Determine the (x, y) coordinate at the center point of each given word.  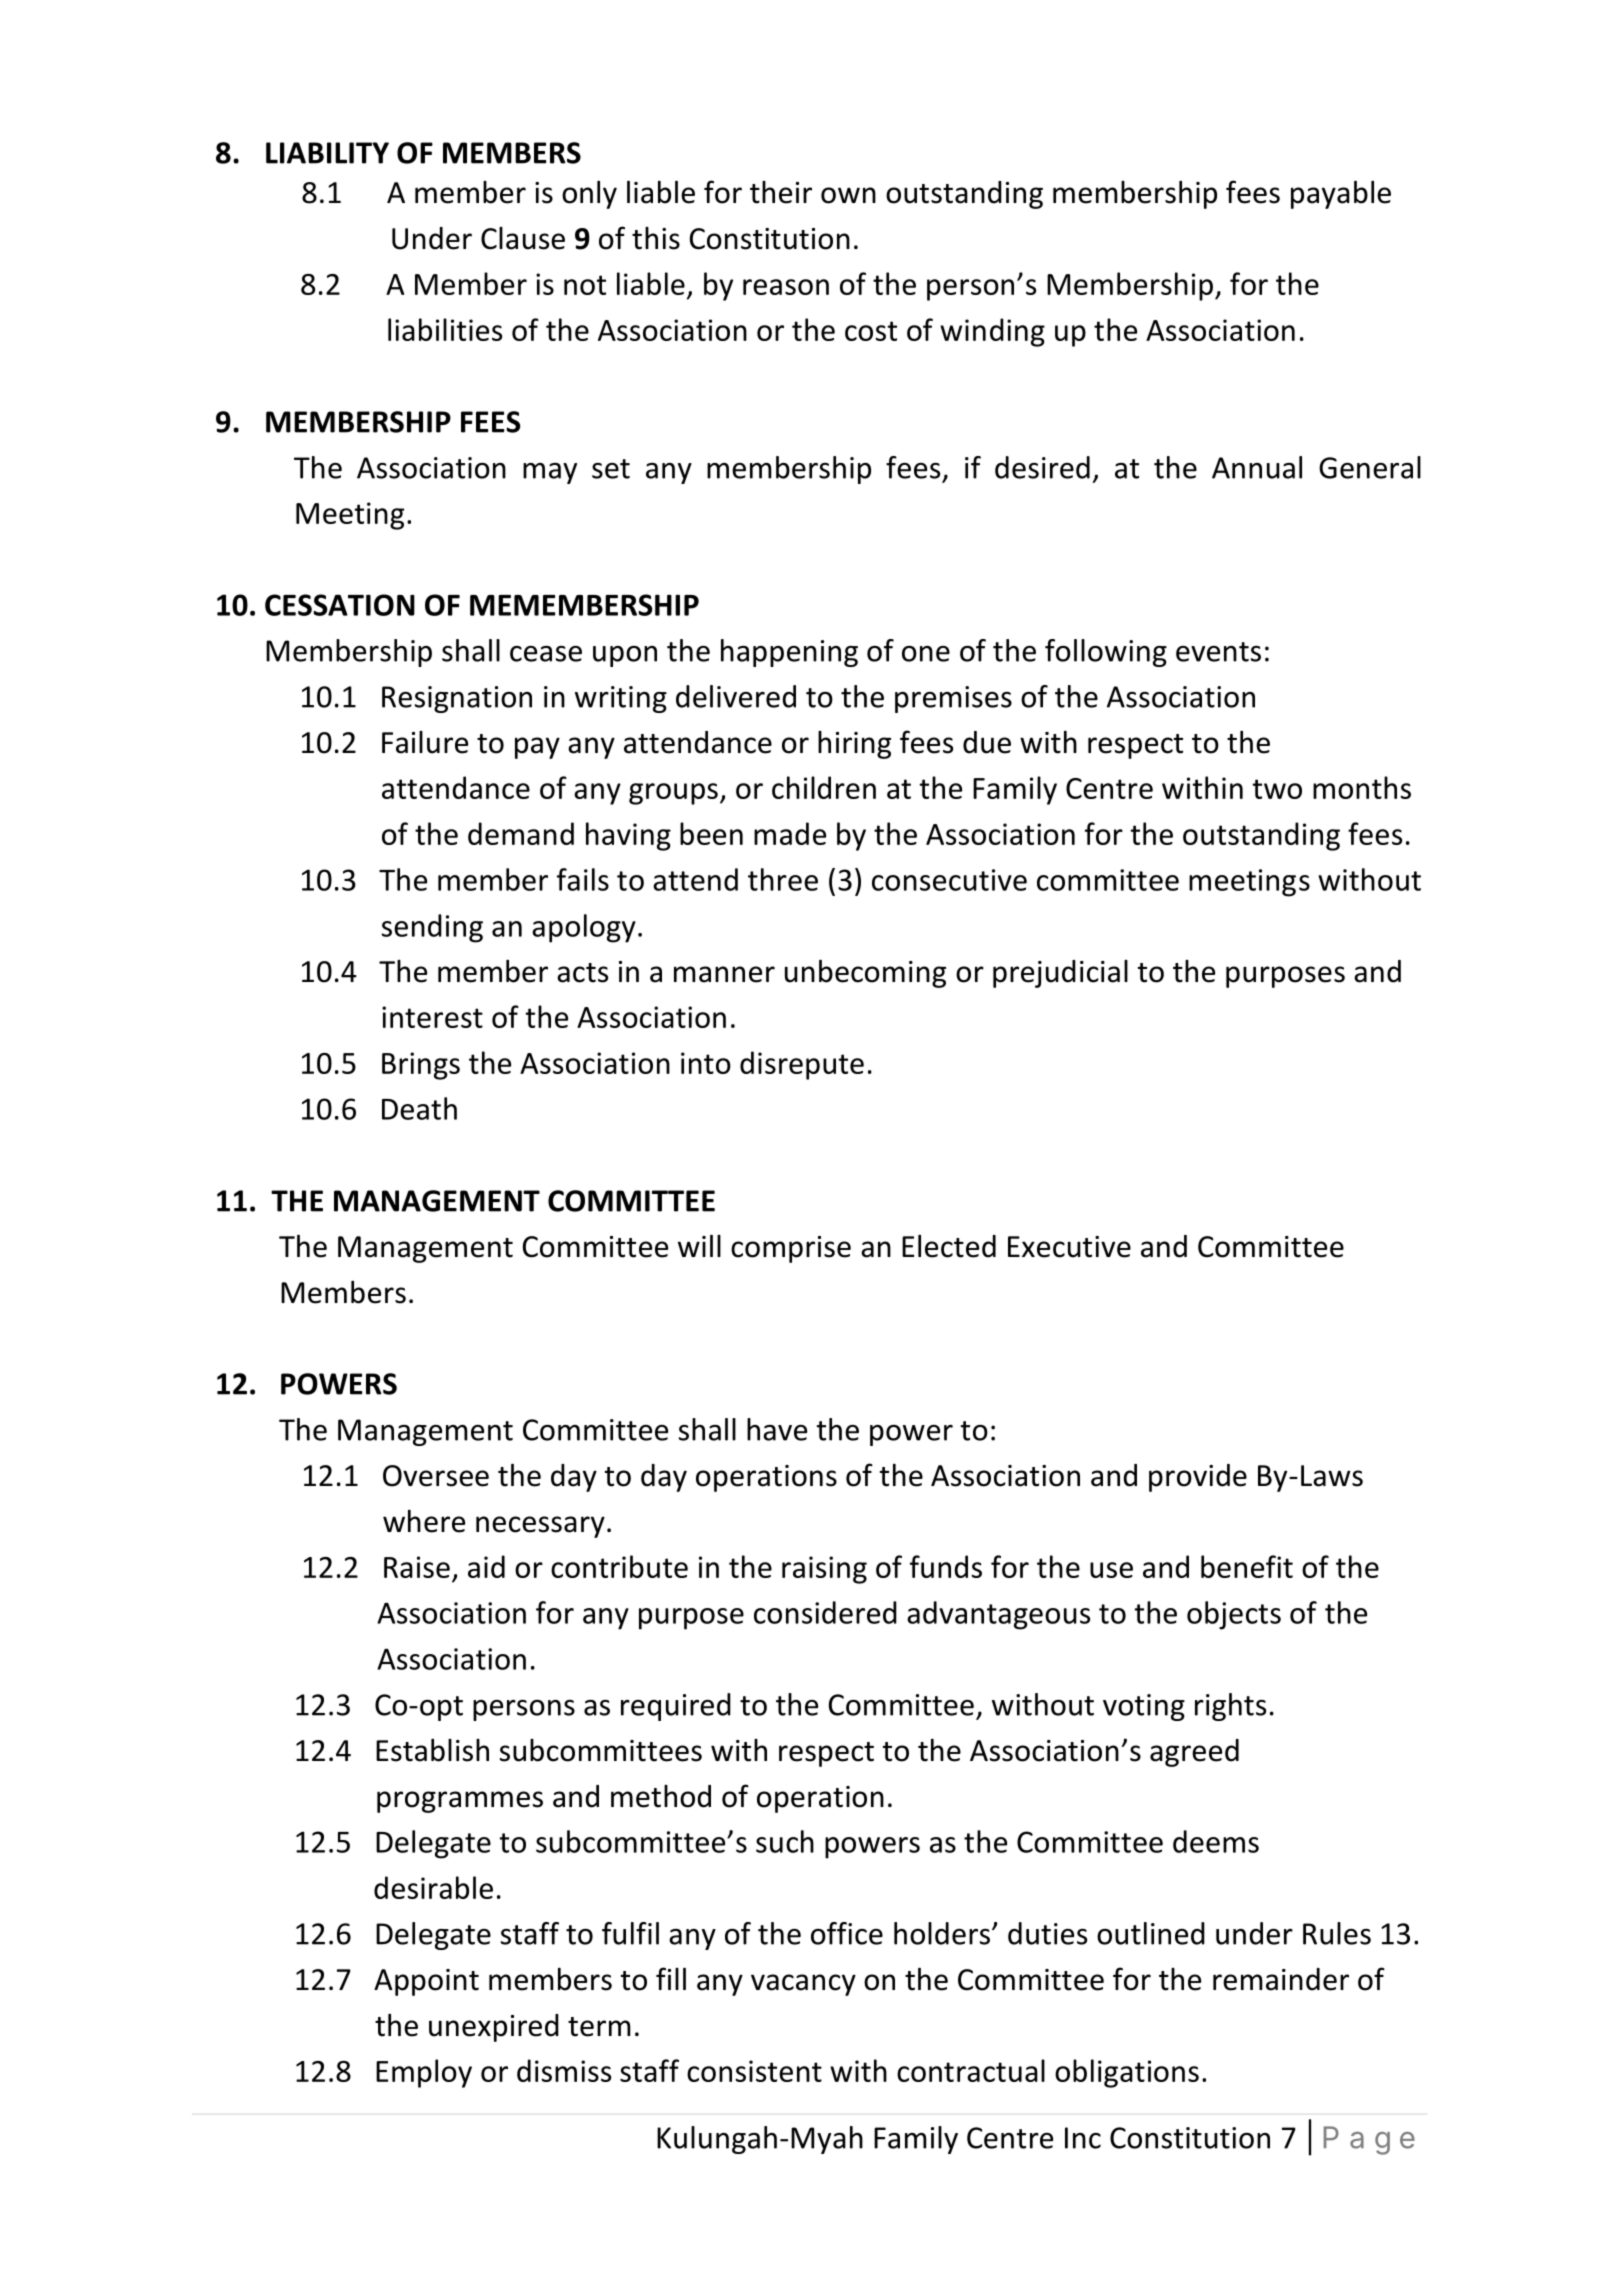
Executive (1069, 1247)
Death (419, 1108)
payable (1341, 195)
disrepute (802, 1065)
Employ (424, 2073)
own (848, 195)
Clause (523, 238)
